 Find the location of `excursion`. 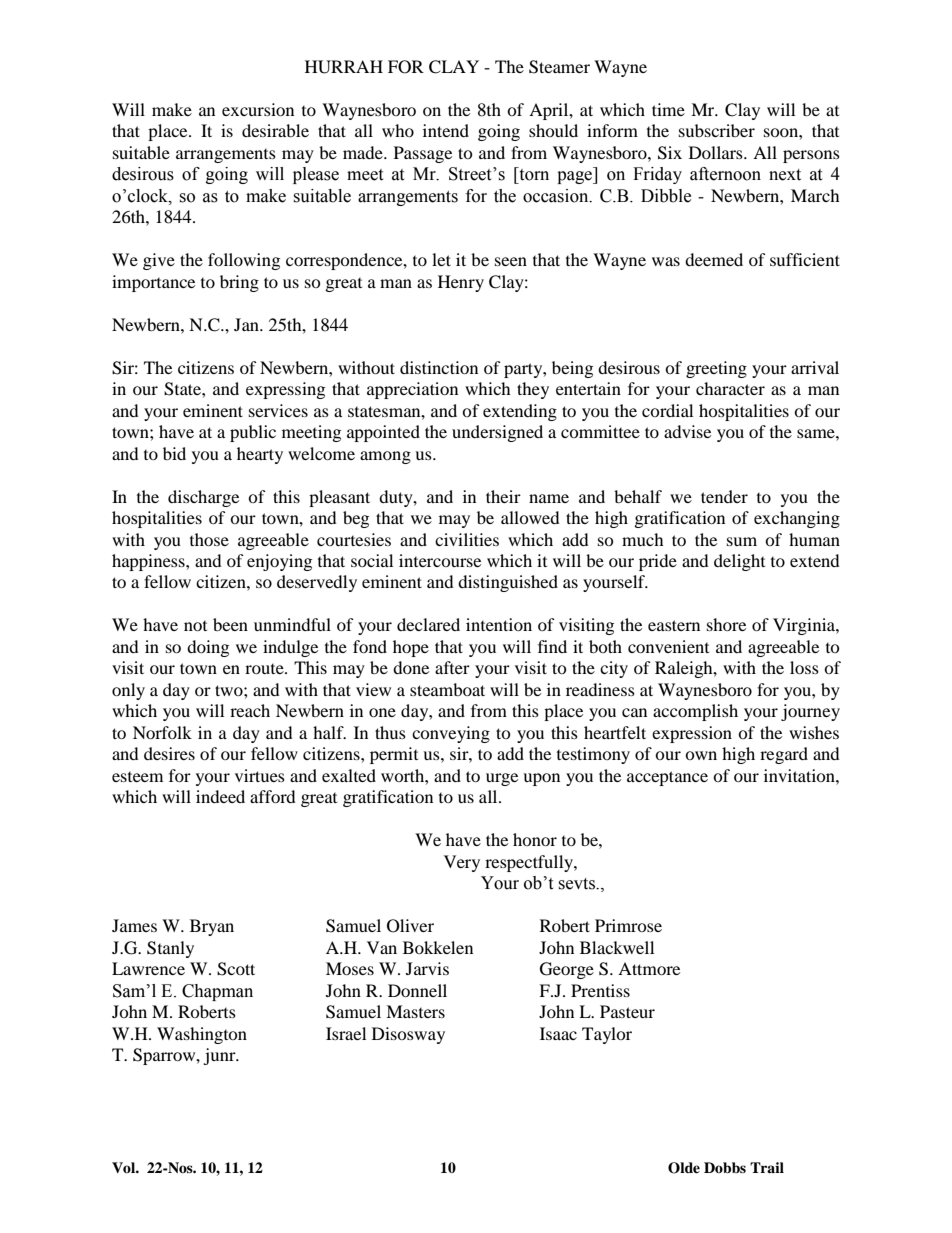

excursion is located at coordinates (258, 109).
